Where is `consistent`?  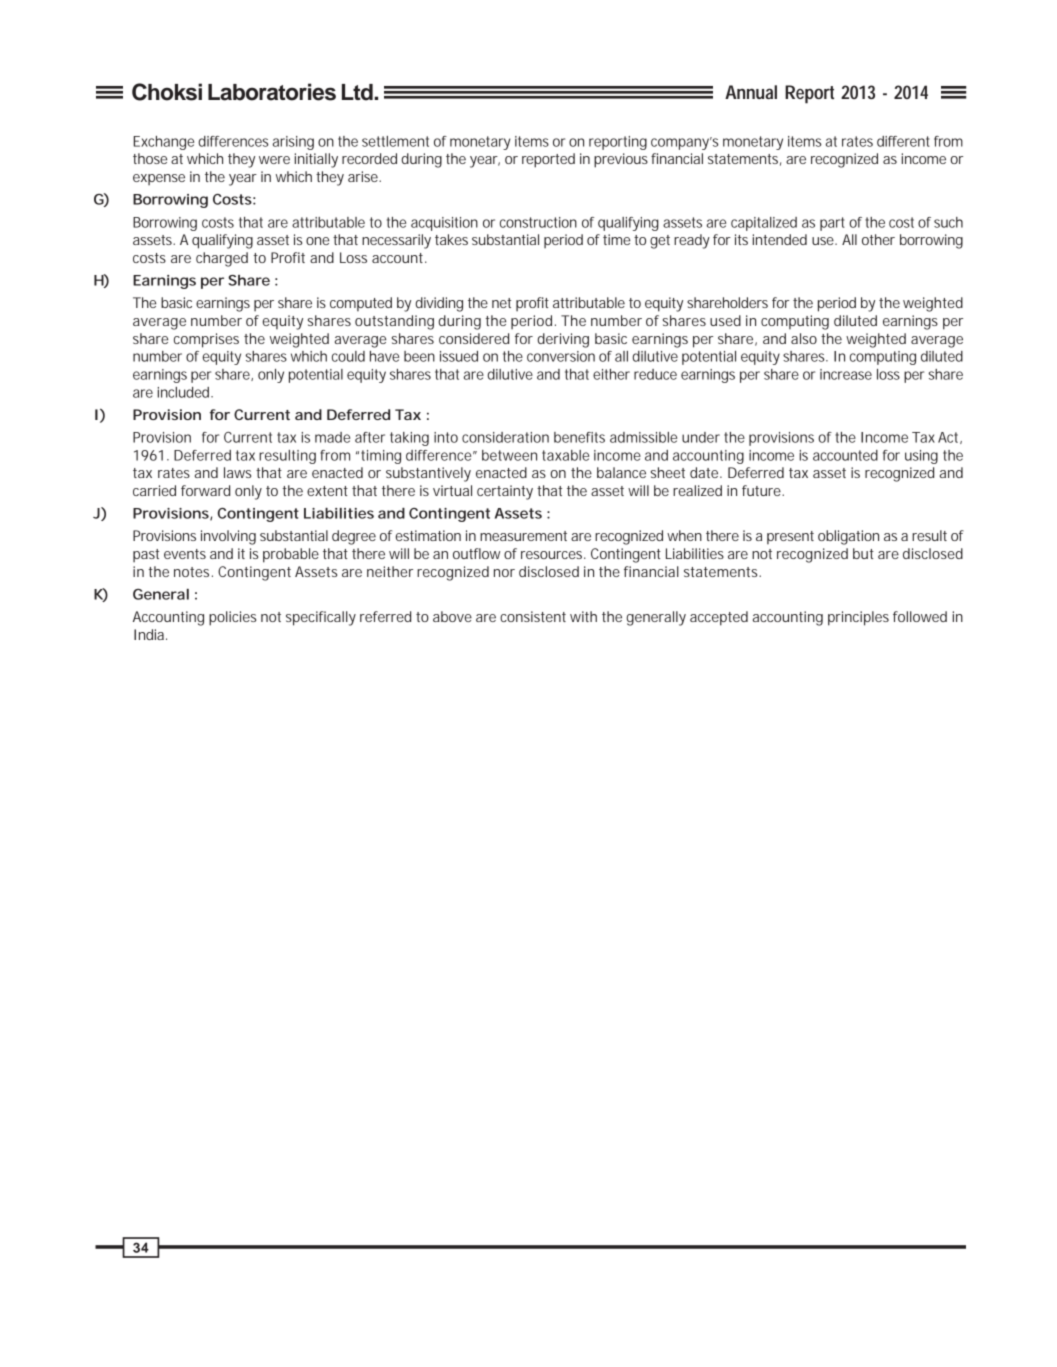
consistent is located at coordinates (533, 616).
